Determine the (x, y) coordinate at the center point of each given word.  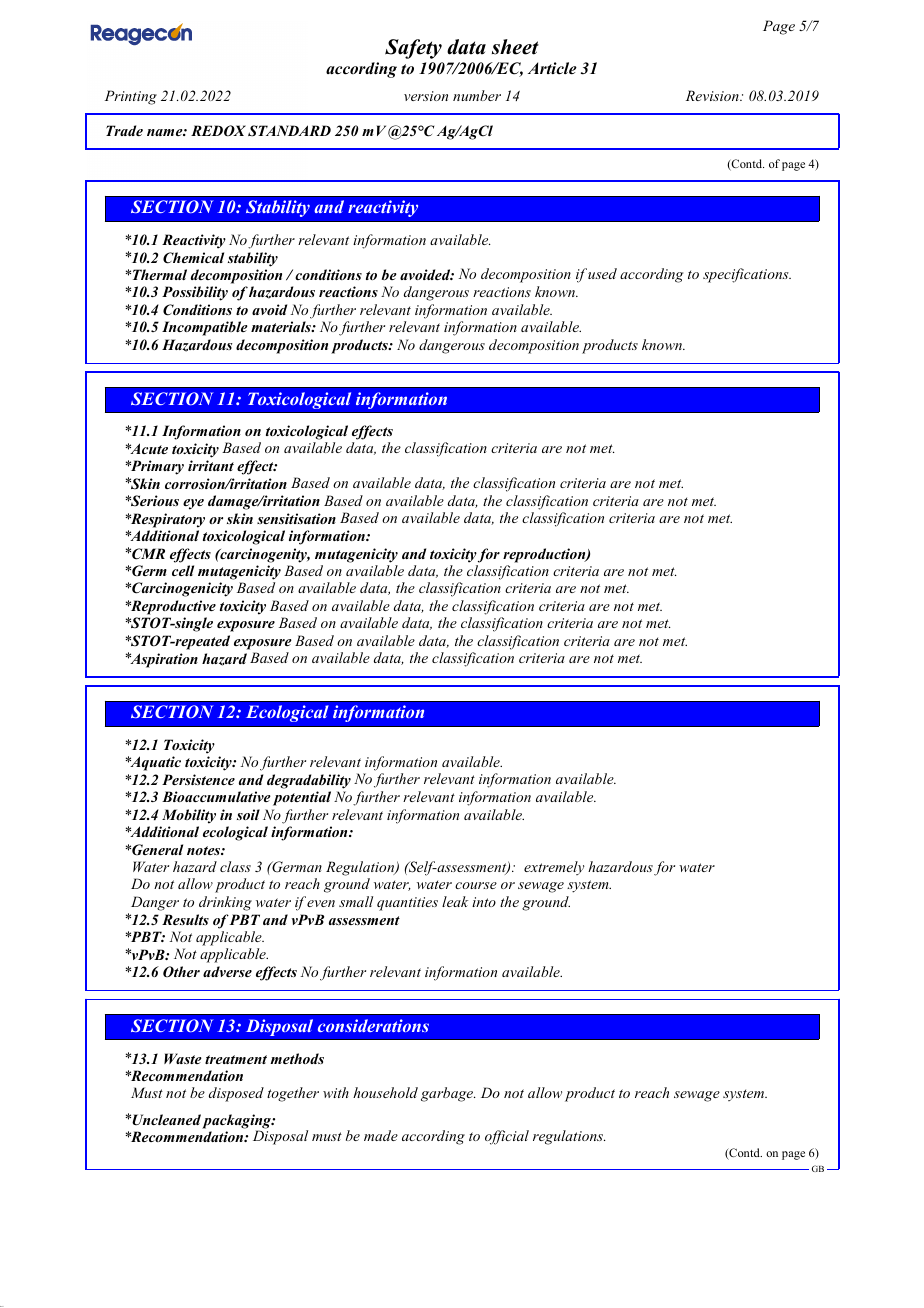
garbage (448, 1094)
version (426, 96)
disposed (236, 1094)
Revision (713, 95)
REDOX (218, 131)
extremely (554, 868)
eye (193, 504)
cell (183, 570)
